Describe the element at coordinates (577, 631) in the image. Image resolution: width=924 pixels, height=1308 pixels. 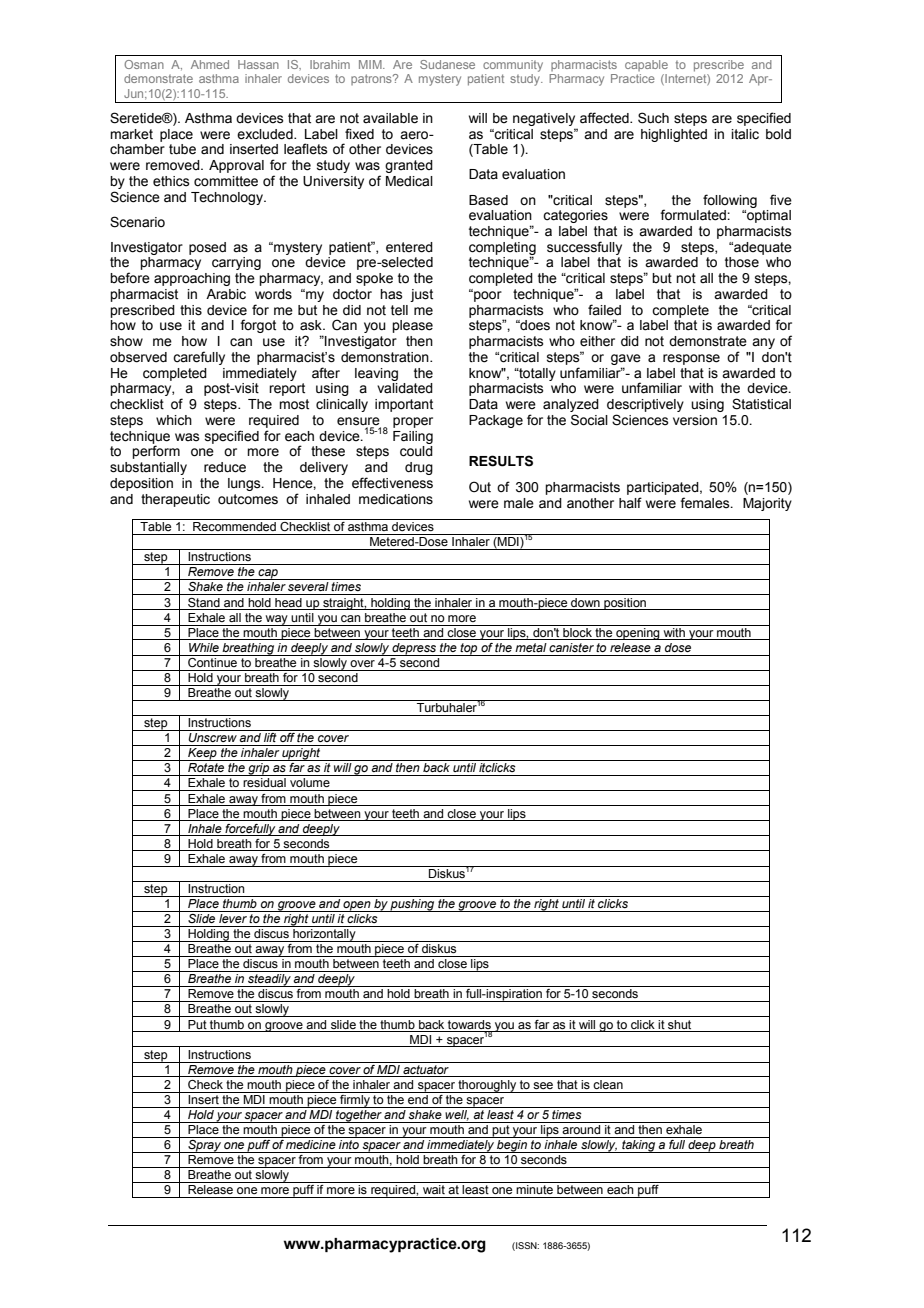
I see `block` at that location.
